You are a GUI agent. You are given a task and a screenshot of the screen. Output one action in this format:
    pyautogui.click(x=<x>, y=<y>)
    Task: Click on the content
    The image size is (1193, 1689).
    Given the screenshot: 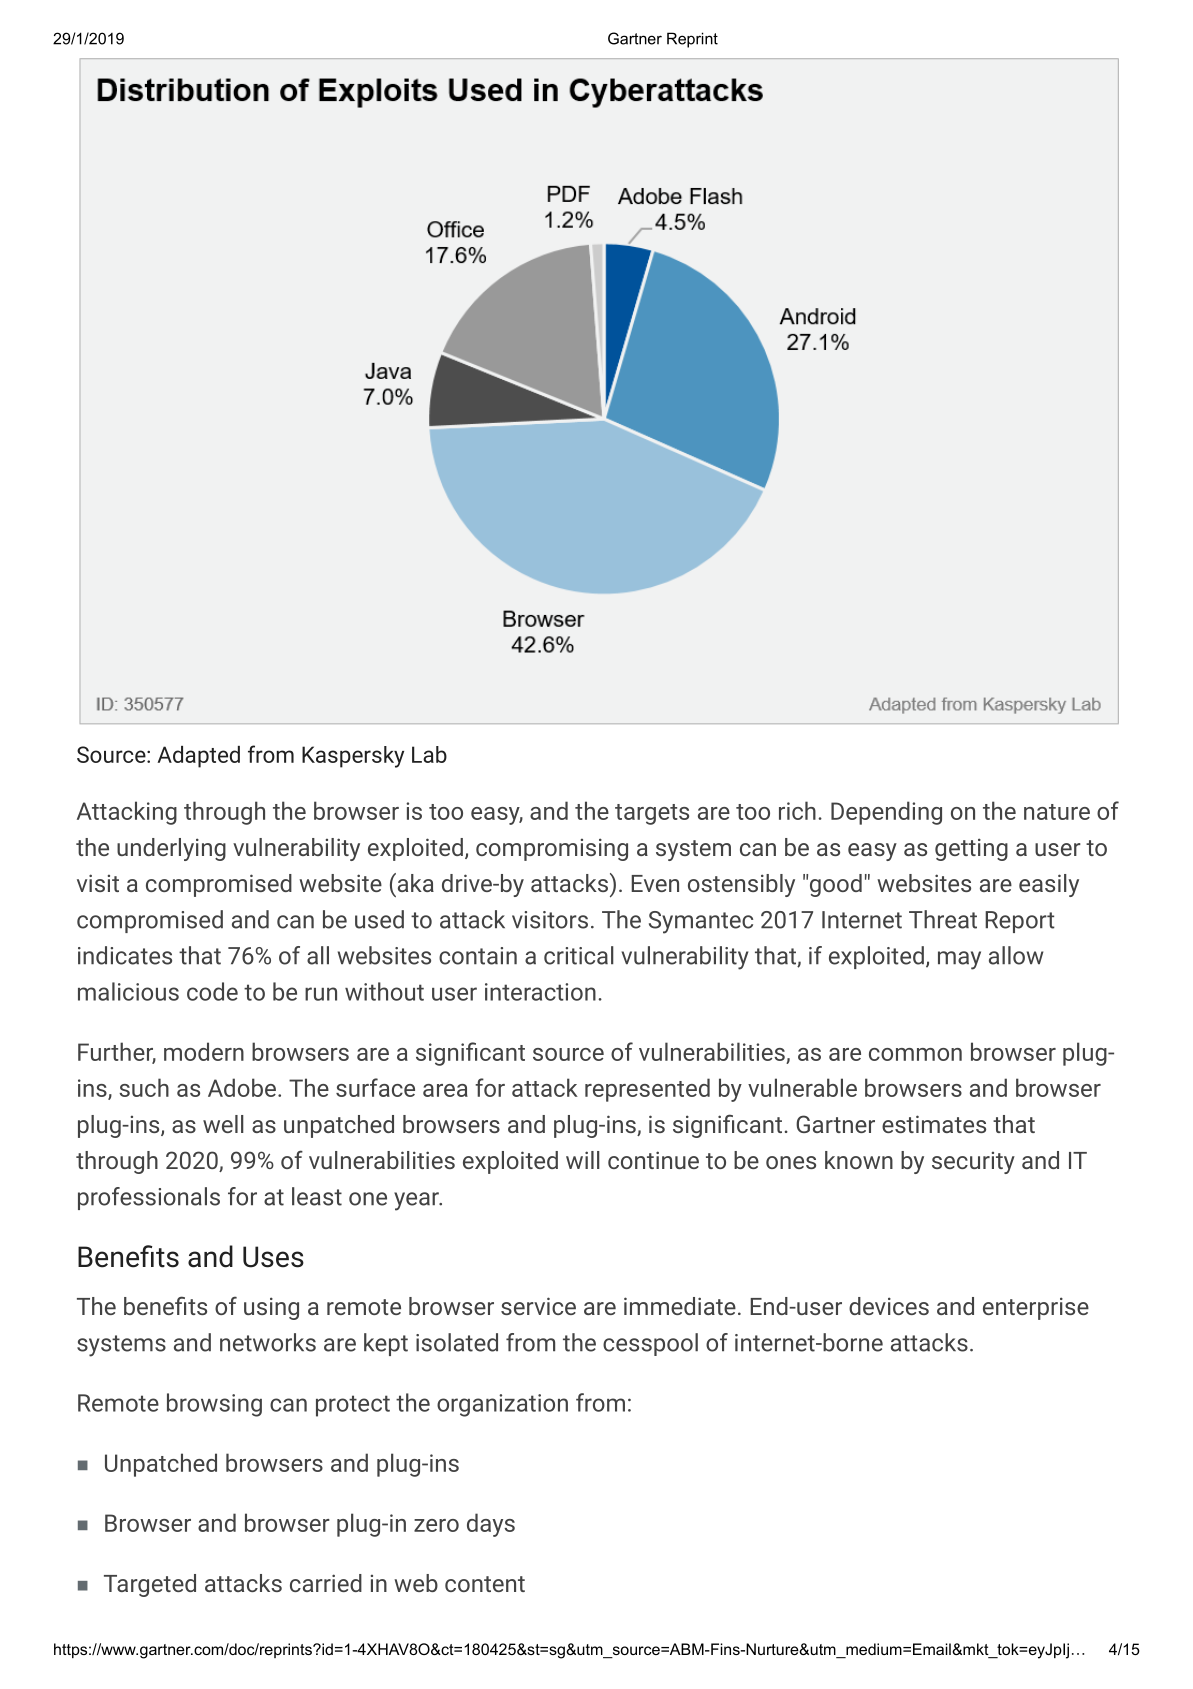 What is the action you would take?
    pyautogui.click(x=485, y=1584)
